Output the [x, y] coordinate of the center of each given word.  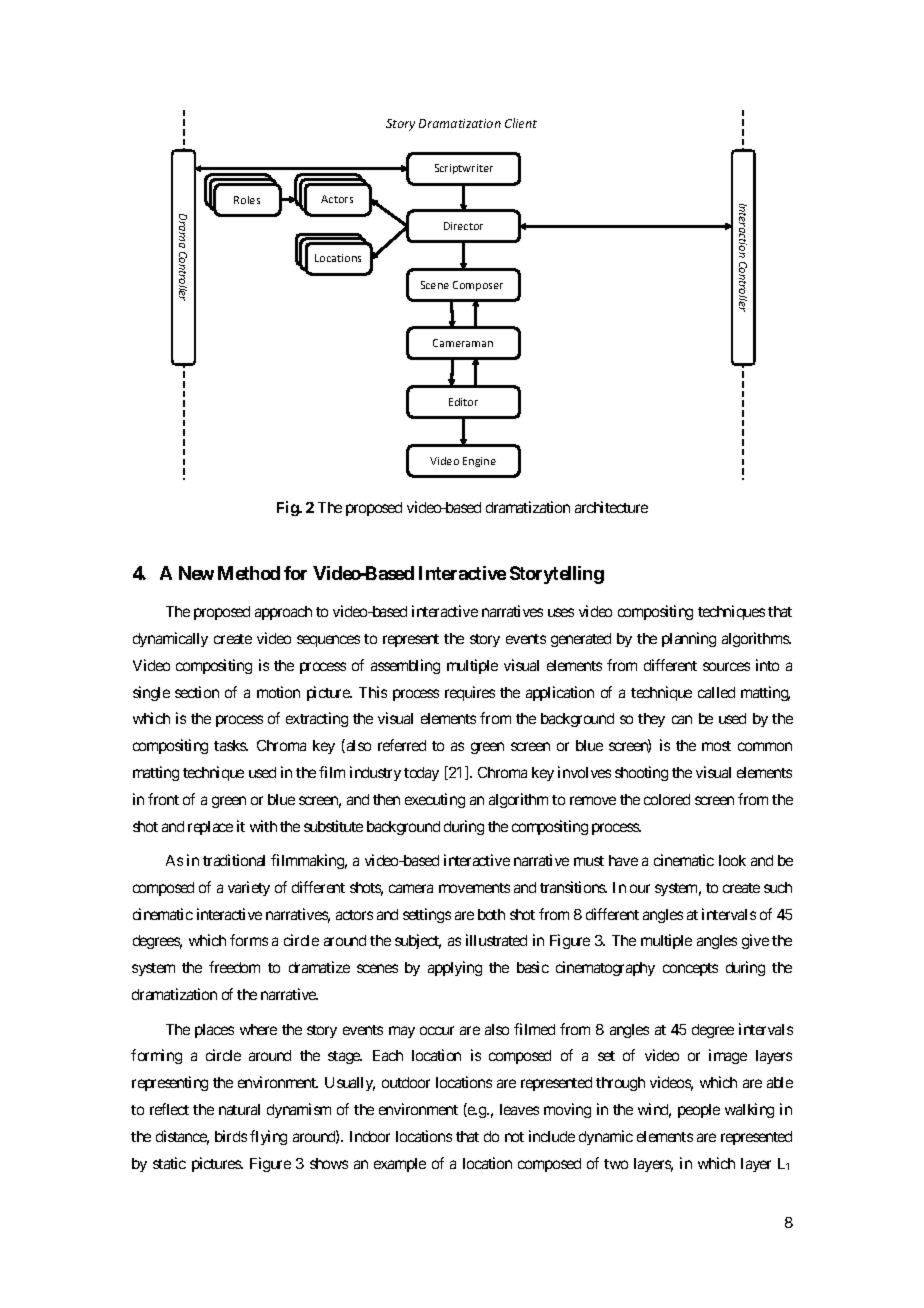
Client [521, 123]
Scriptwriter [464, 169]
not [514, 1137]
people [699, 1111]
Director [463, 226]
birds [231, 1136]
